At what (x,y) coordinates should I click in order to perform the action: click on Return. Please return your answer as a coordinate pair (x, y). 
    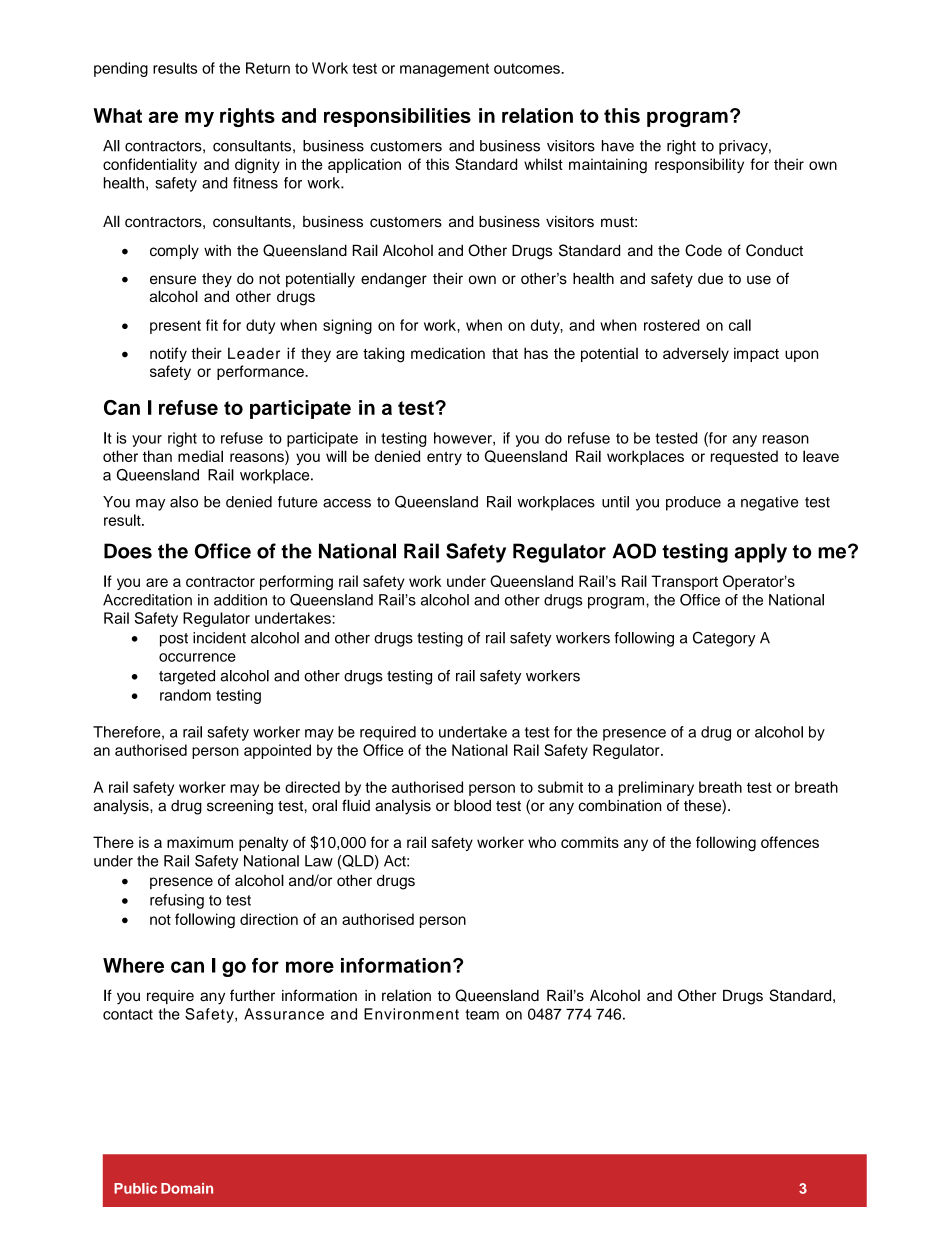
    Looking at the image, I should click on (268, 68).
